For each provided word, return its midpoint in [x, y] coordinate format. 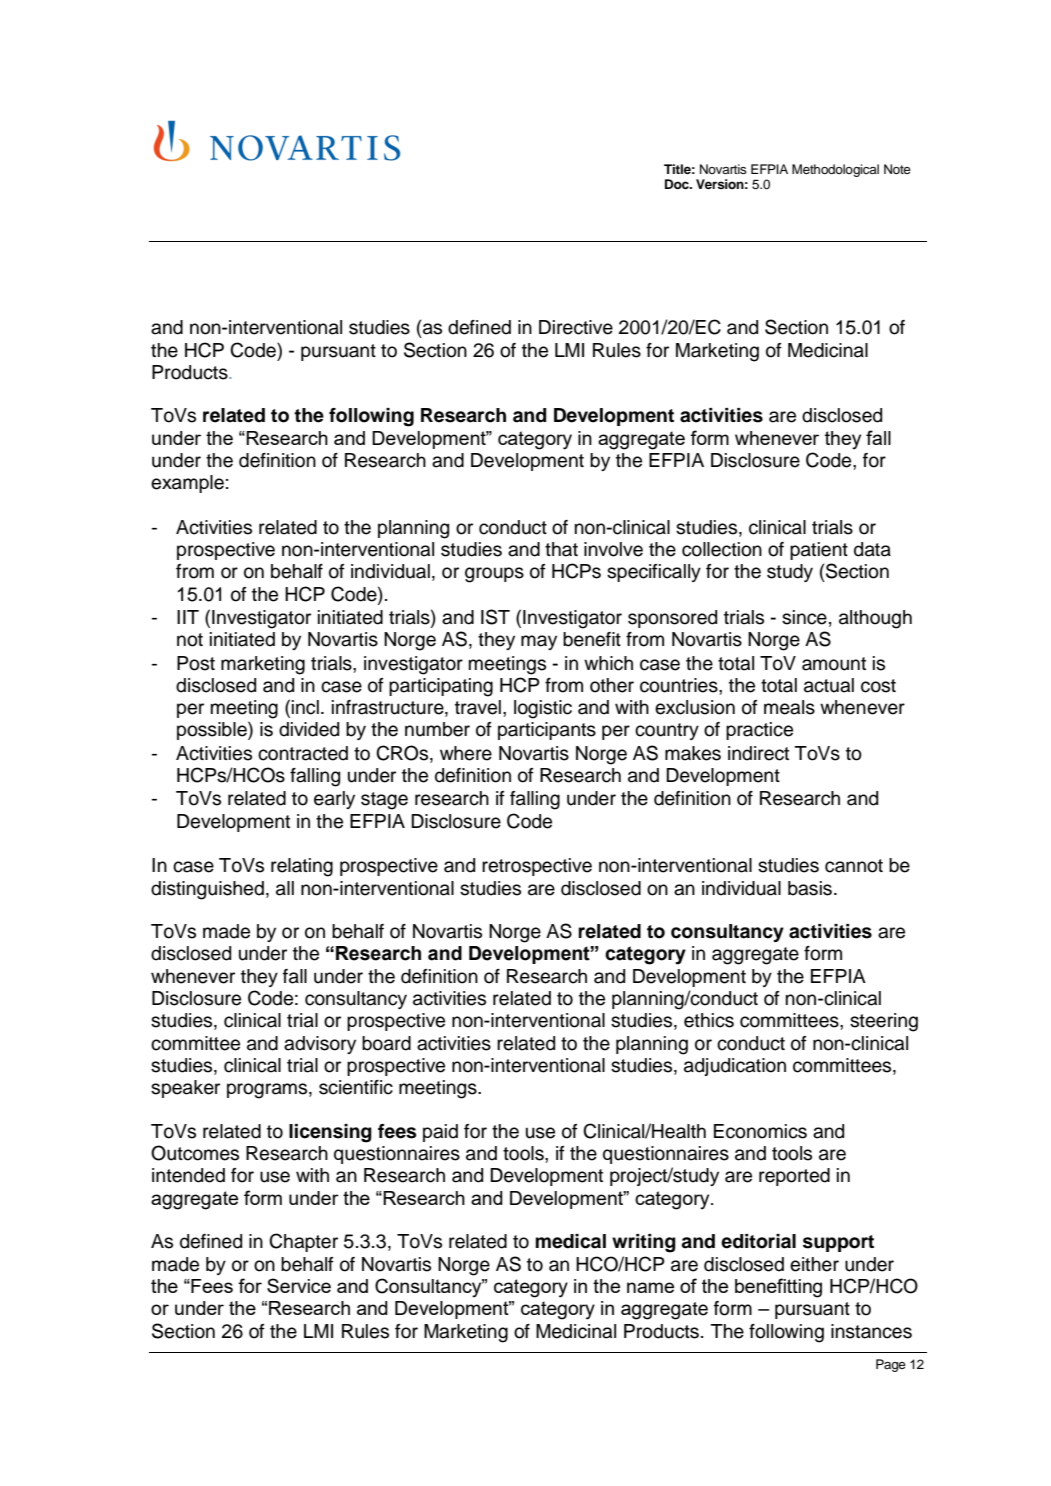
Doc [678, 184]
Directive [576, 327]
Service [299, 1285]
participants [547, 731]
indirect [758, 753]
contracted [303, 753]
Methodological [835, 170]
